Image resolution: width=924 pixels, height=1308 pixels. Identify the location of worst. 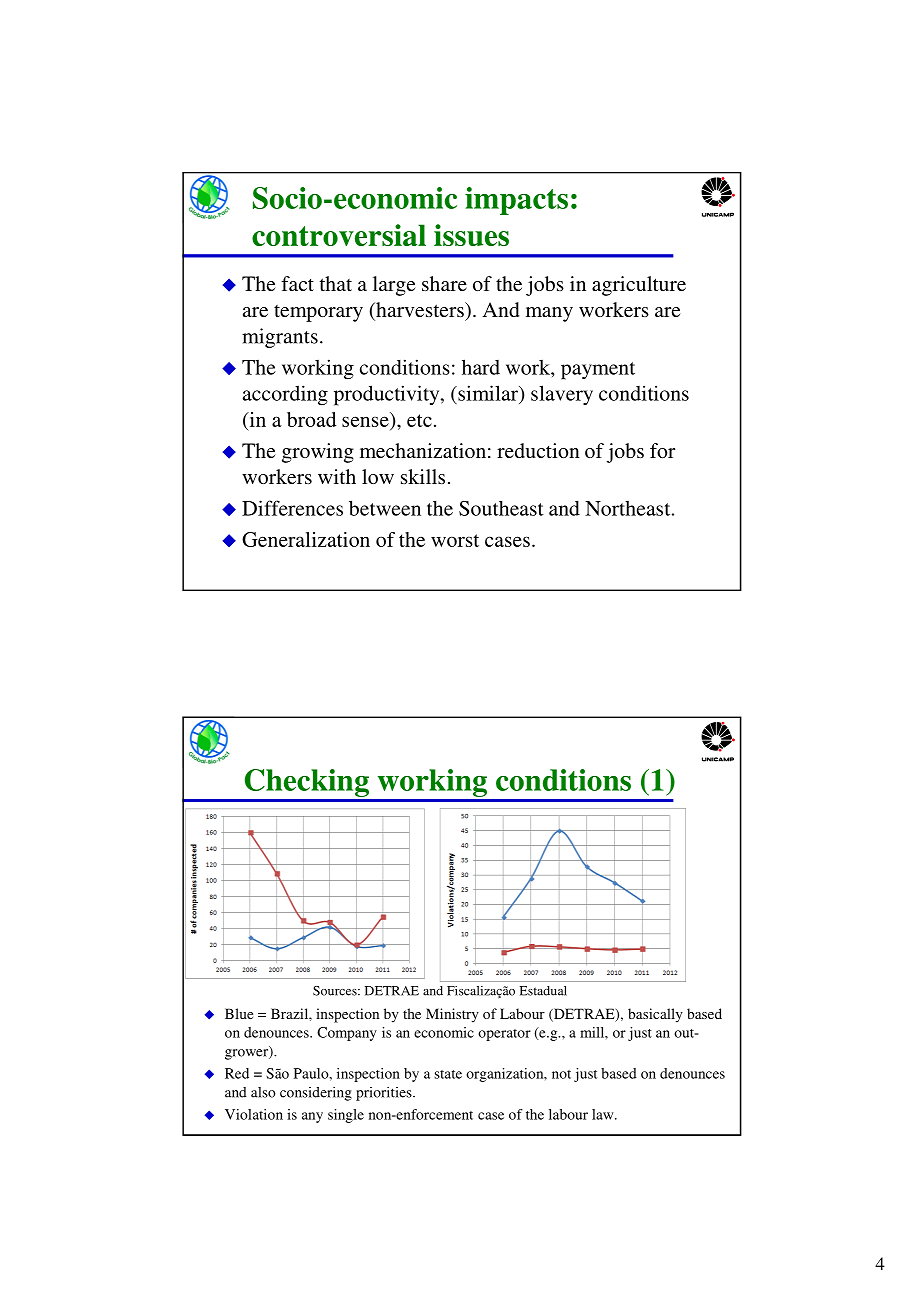
(455, 540).
